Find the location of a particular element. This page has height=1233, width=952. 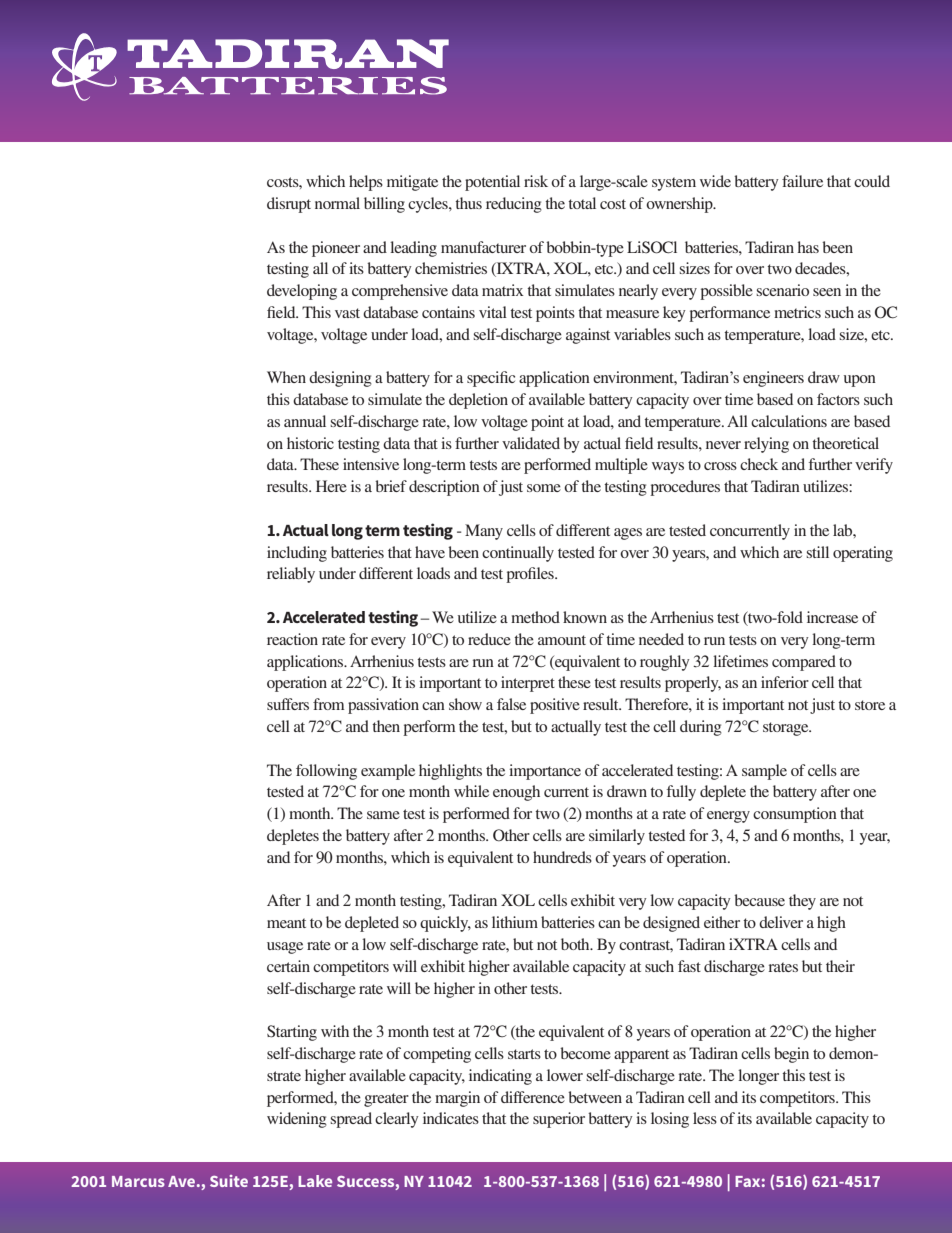

Suite is located at coordinates (229, 1181).
